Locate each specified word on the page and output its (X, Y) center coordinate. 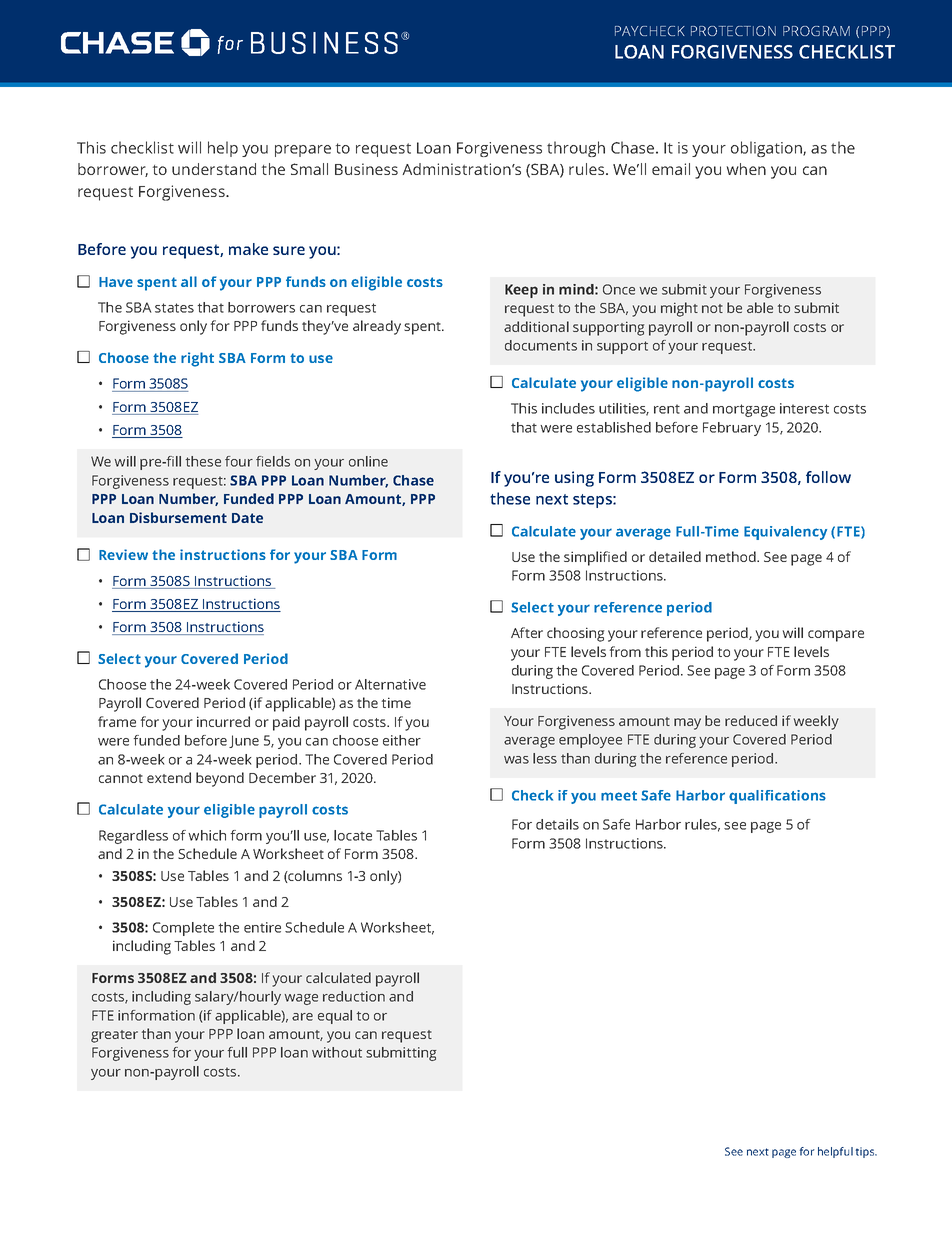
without (337, 1052)
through (576, 149)
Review (123, 554)
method (732, 556)
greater (114, 1036)
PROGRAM (816, 31)
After (527, 632)
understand (214, 169)
